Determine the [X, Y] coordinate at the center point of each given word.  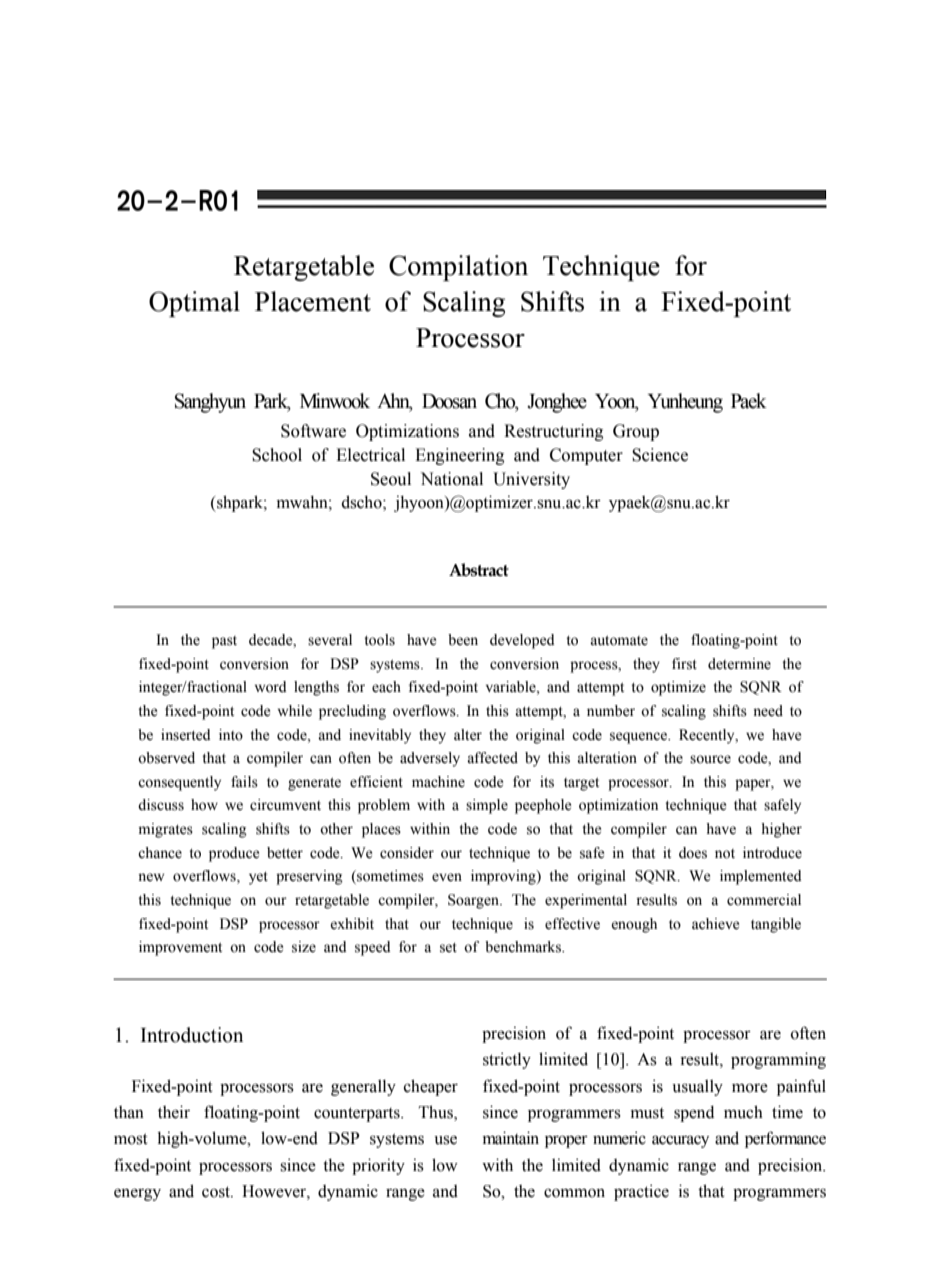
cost [217, 1192]
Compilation [458, 268]
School [277, 455]
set [448, 948]
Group [636, 432]
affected [492, 758]
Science [660, 455]
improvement [180, 948]
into [231, 735]
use [445, 1140]
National [451, 479]
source [710, 759]
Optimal [194, 304]
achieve [715, 924]
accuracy [680, 1141]
